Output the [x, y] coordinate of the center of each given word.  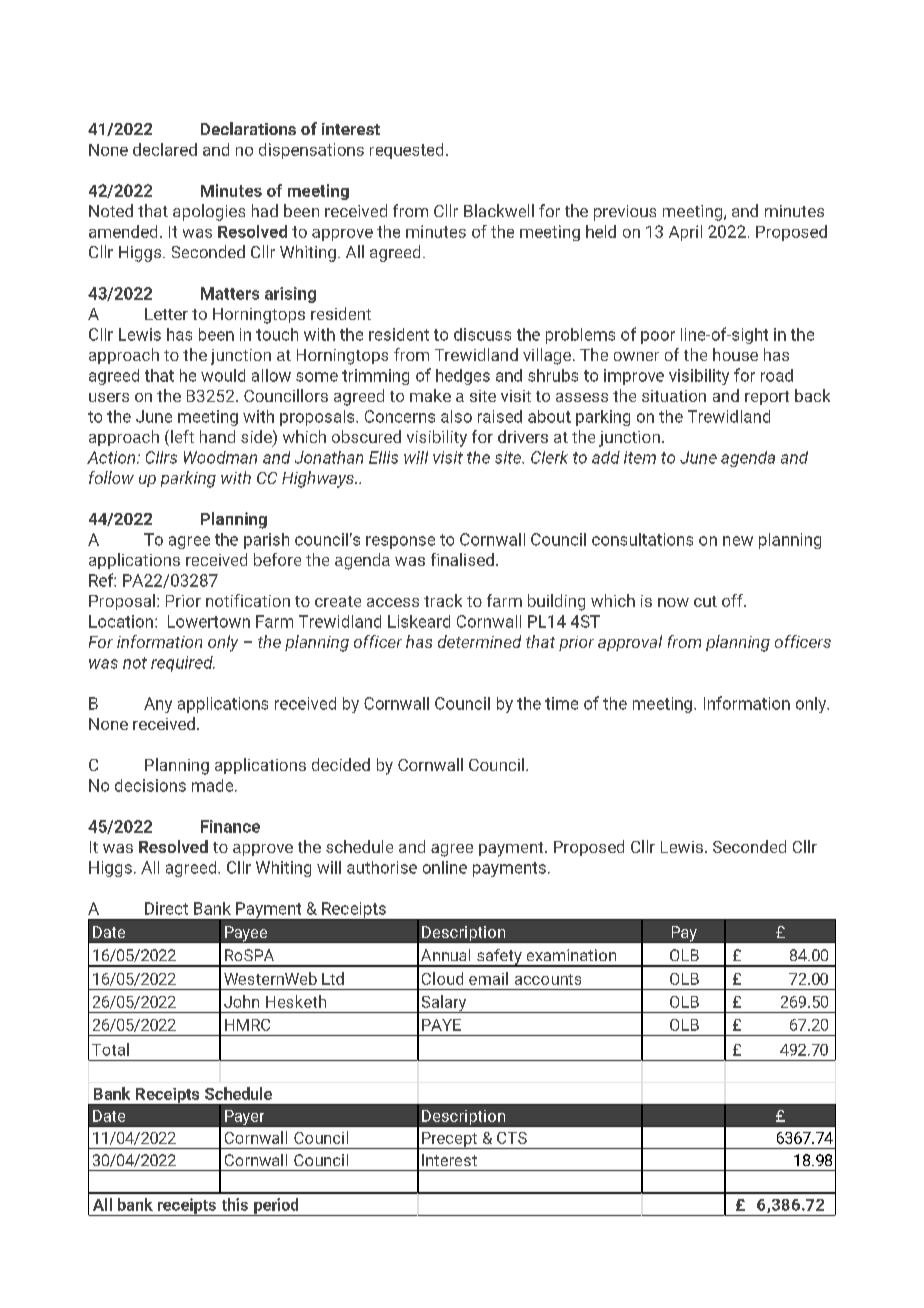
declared [165, 149]
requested [406, 151]
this [235, 1204]
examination [571, 955]
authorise [382, 867]
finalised [462, 559]
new [738, 541]
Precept [449, 1140]
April [685, 233]
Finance [230, 826]
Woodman [220, 457]
